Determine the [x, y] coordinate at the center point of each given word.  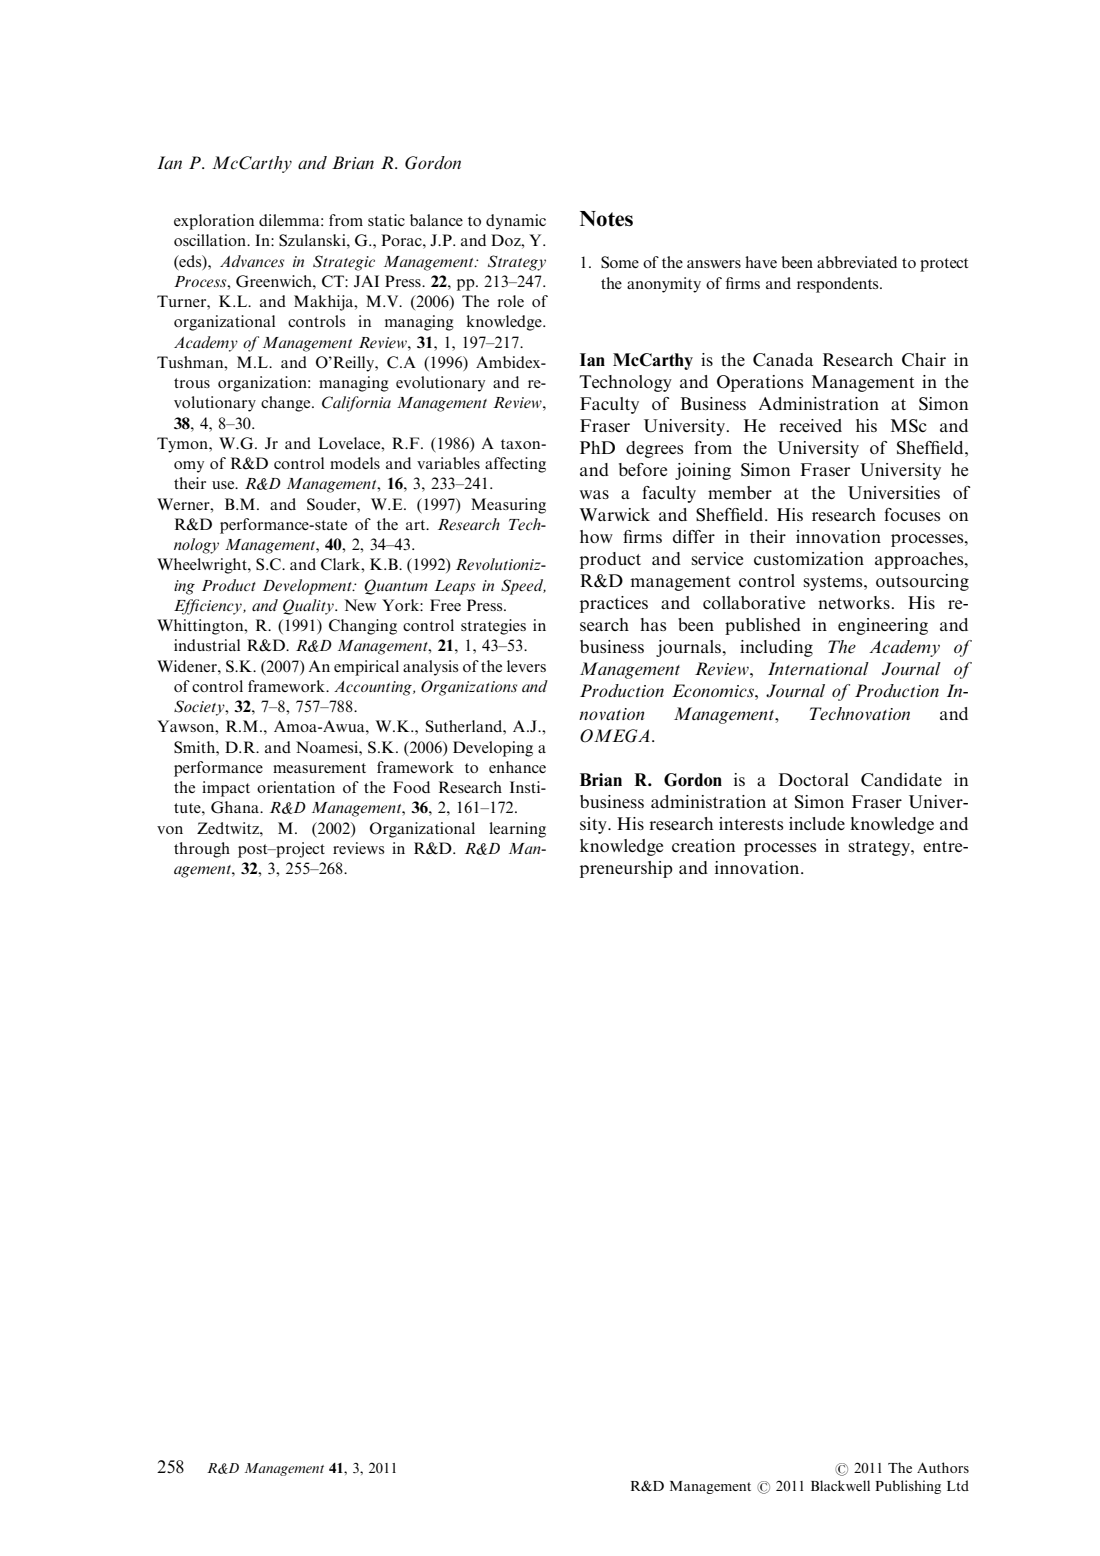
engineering [883, 626]
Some [620, 262]
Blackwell [840, 1485]
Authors [943, 1467]
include [817, 823]
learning [517, 830]
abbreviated [857, 262]
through [202, 850]
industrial [207, 645]
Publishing [908, 1487]
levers [526, 666]
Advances [252, 261]
